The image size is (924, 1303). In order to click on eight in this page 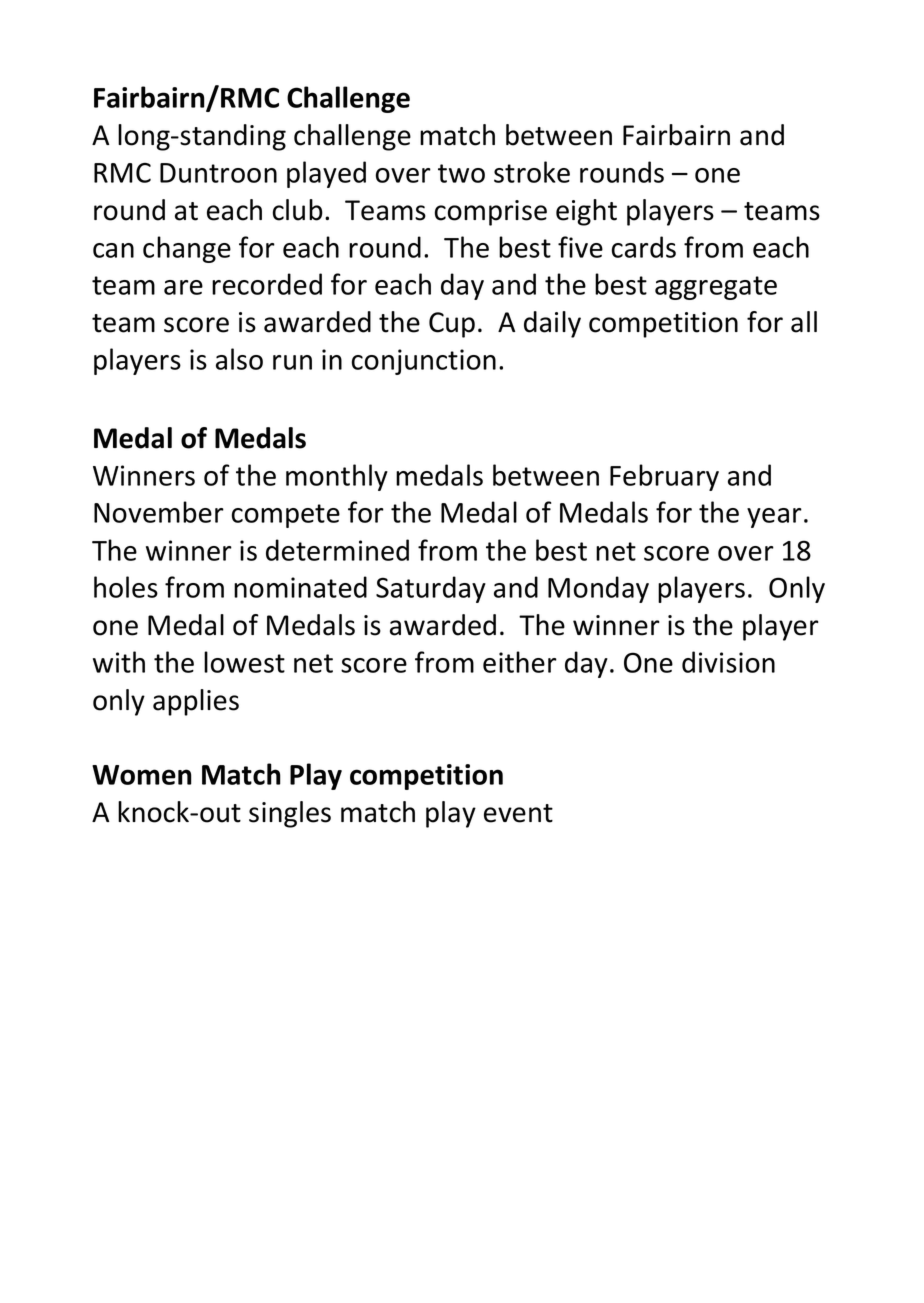, I will do `click(586, 212)`.
